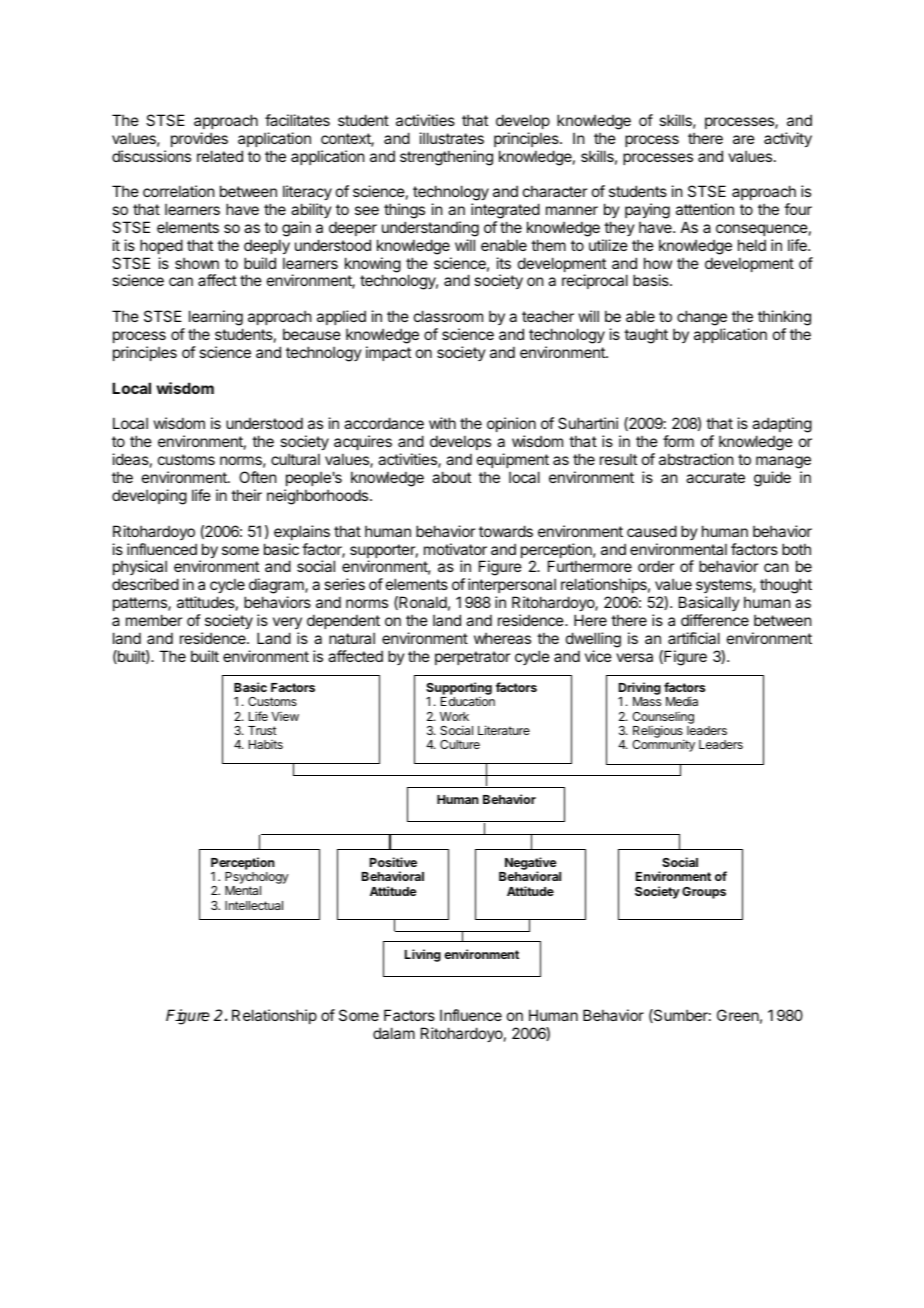 This screenshot has height=1308, width=924. Describe the element at coordinates (704, 893) in the screenshot. I see `Groups` at that location.
